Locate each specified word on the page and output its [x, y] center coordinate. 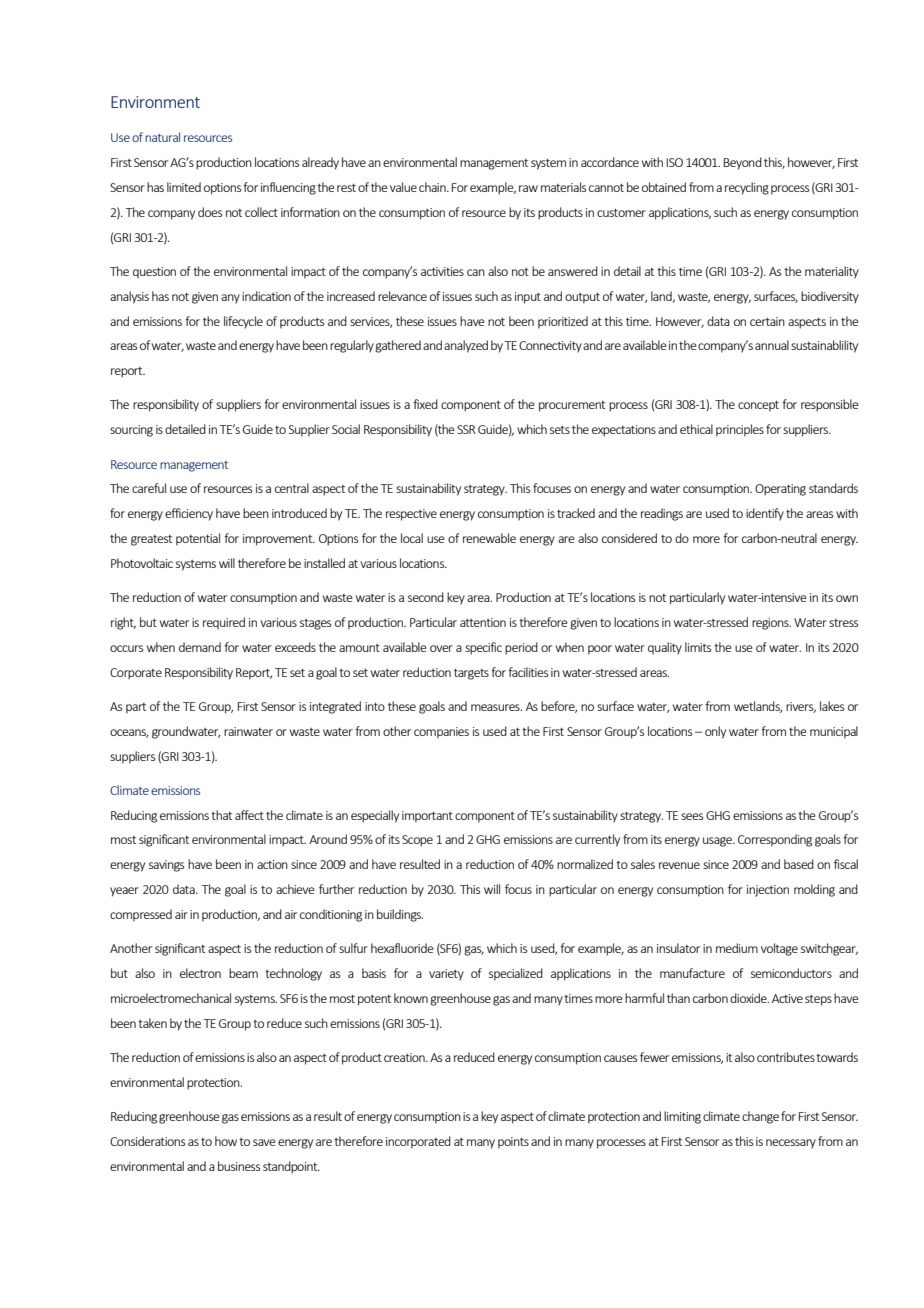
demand [200, 647]
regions [771, 624]
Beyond [743, 163]
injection [768, 891]
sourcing [131, 431]
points [513, 1143]
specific [483, 648]
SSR [466, 429]
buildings [400, 915]
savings [166, 866]
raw [528, 188]
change [760, 1117]
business [239, 1166]
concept [758, 406]
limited [184, 187]
